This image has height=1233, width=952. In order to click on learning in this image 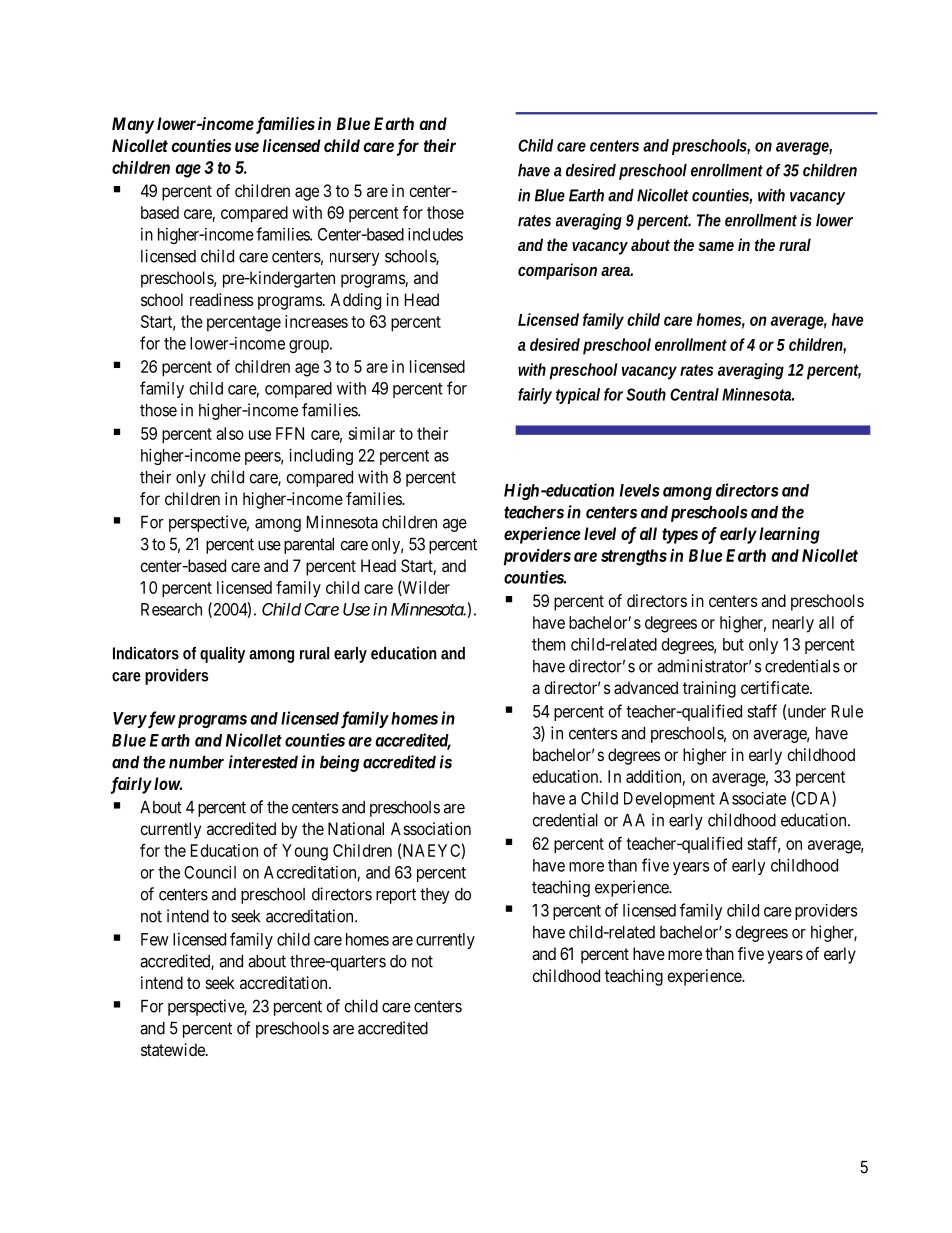, I will do `click(789, 535)`.
